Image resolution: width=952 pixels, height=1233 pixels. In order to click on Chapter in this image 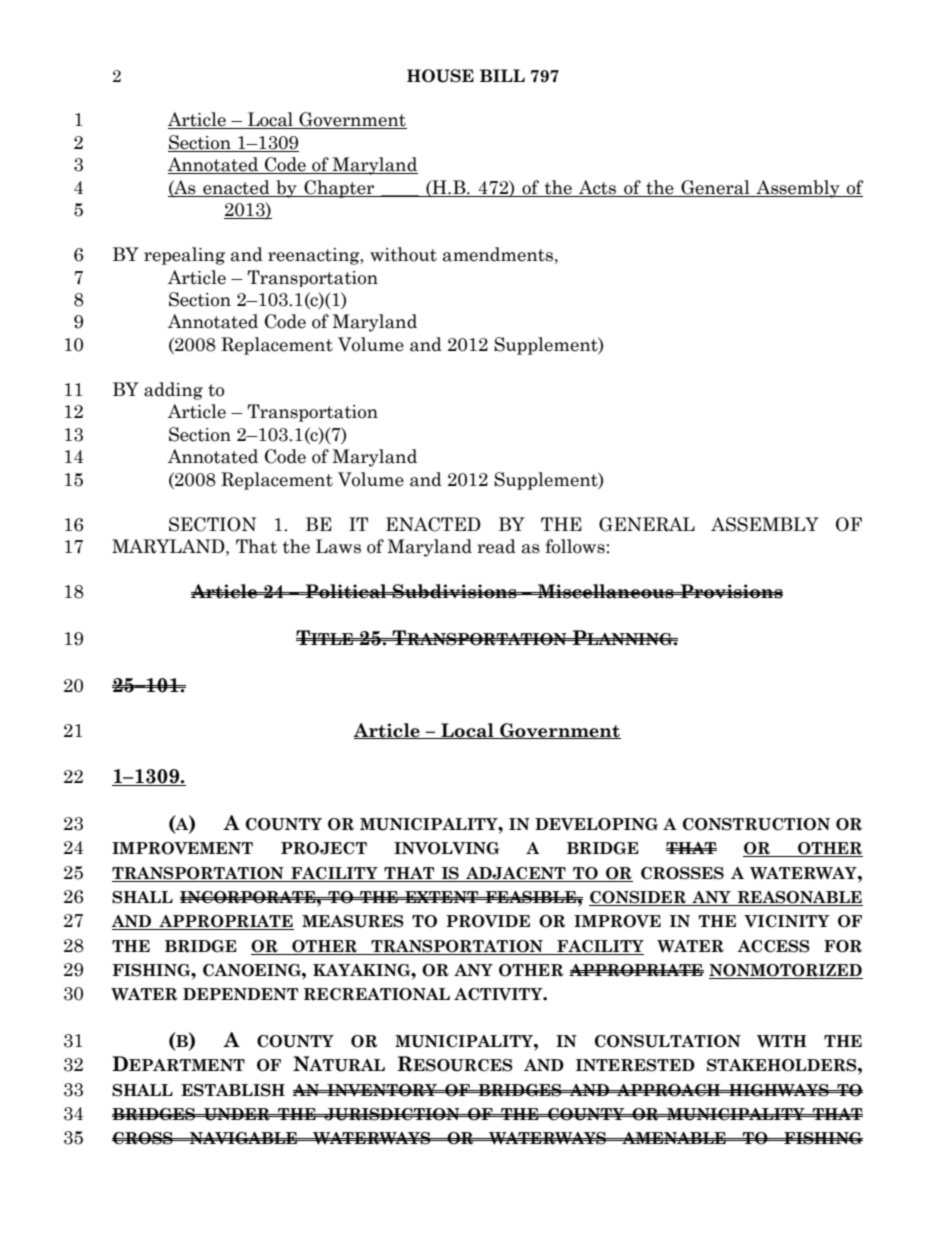, I will do `click(339, 189)`.
